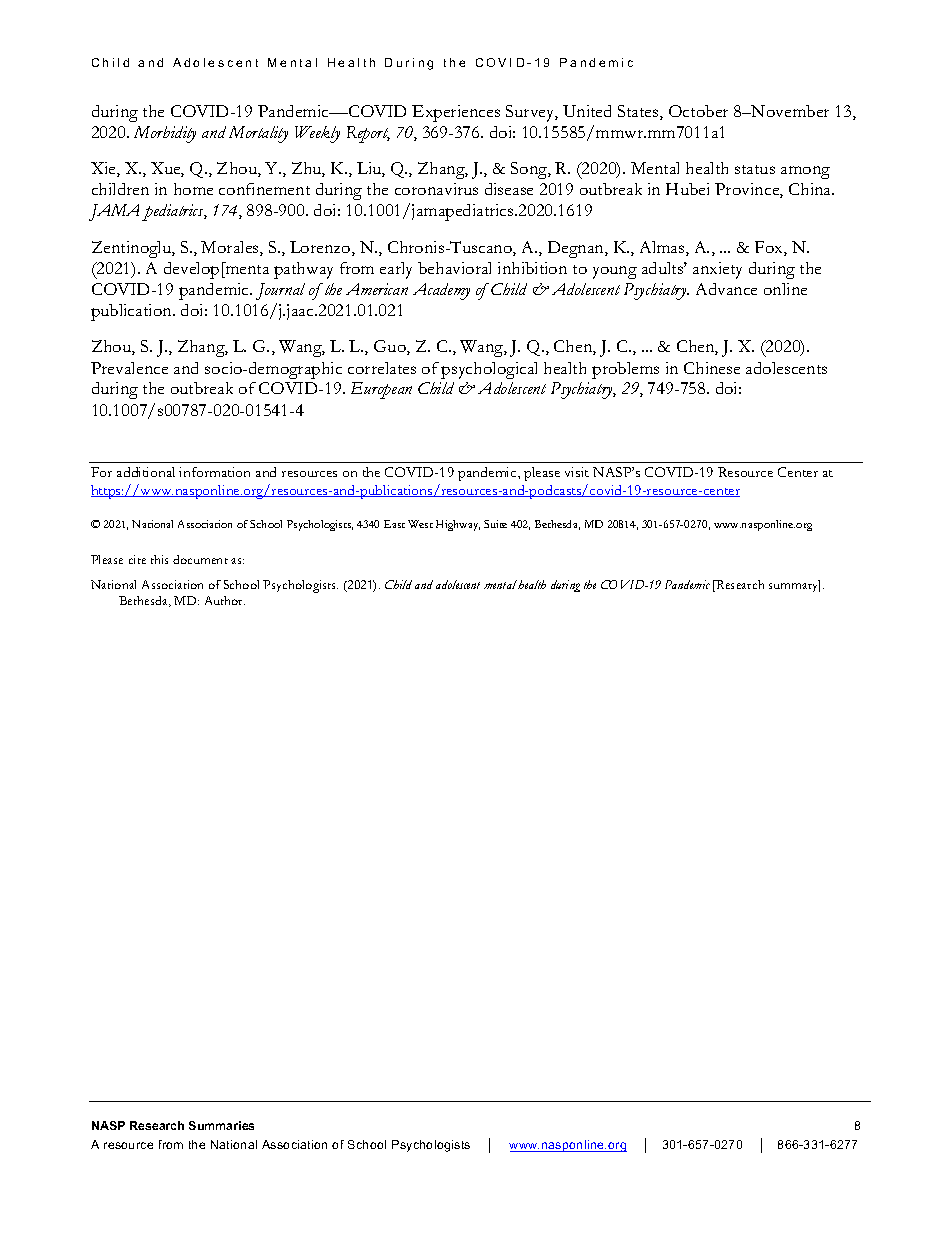  I want to click on document, so click(200, 559).
